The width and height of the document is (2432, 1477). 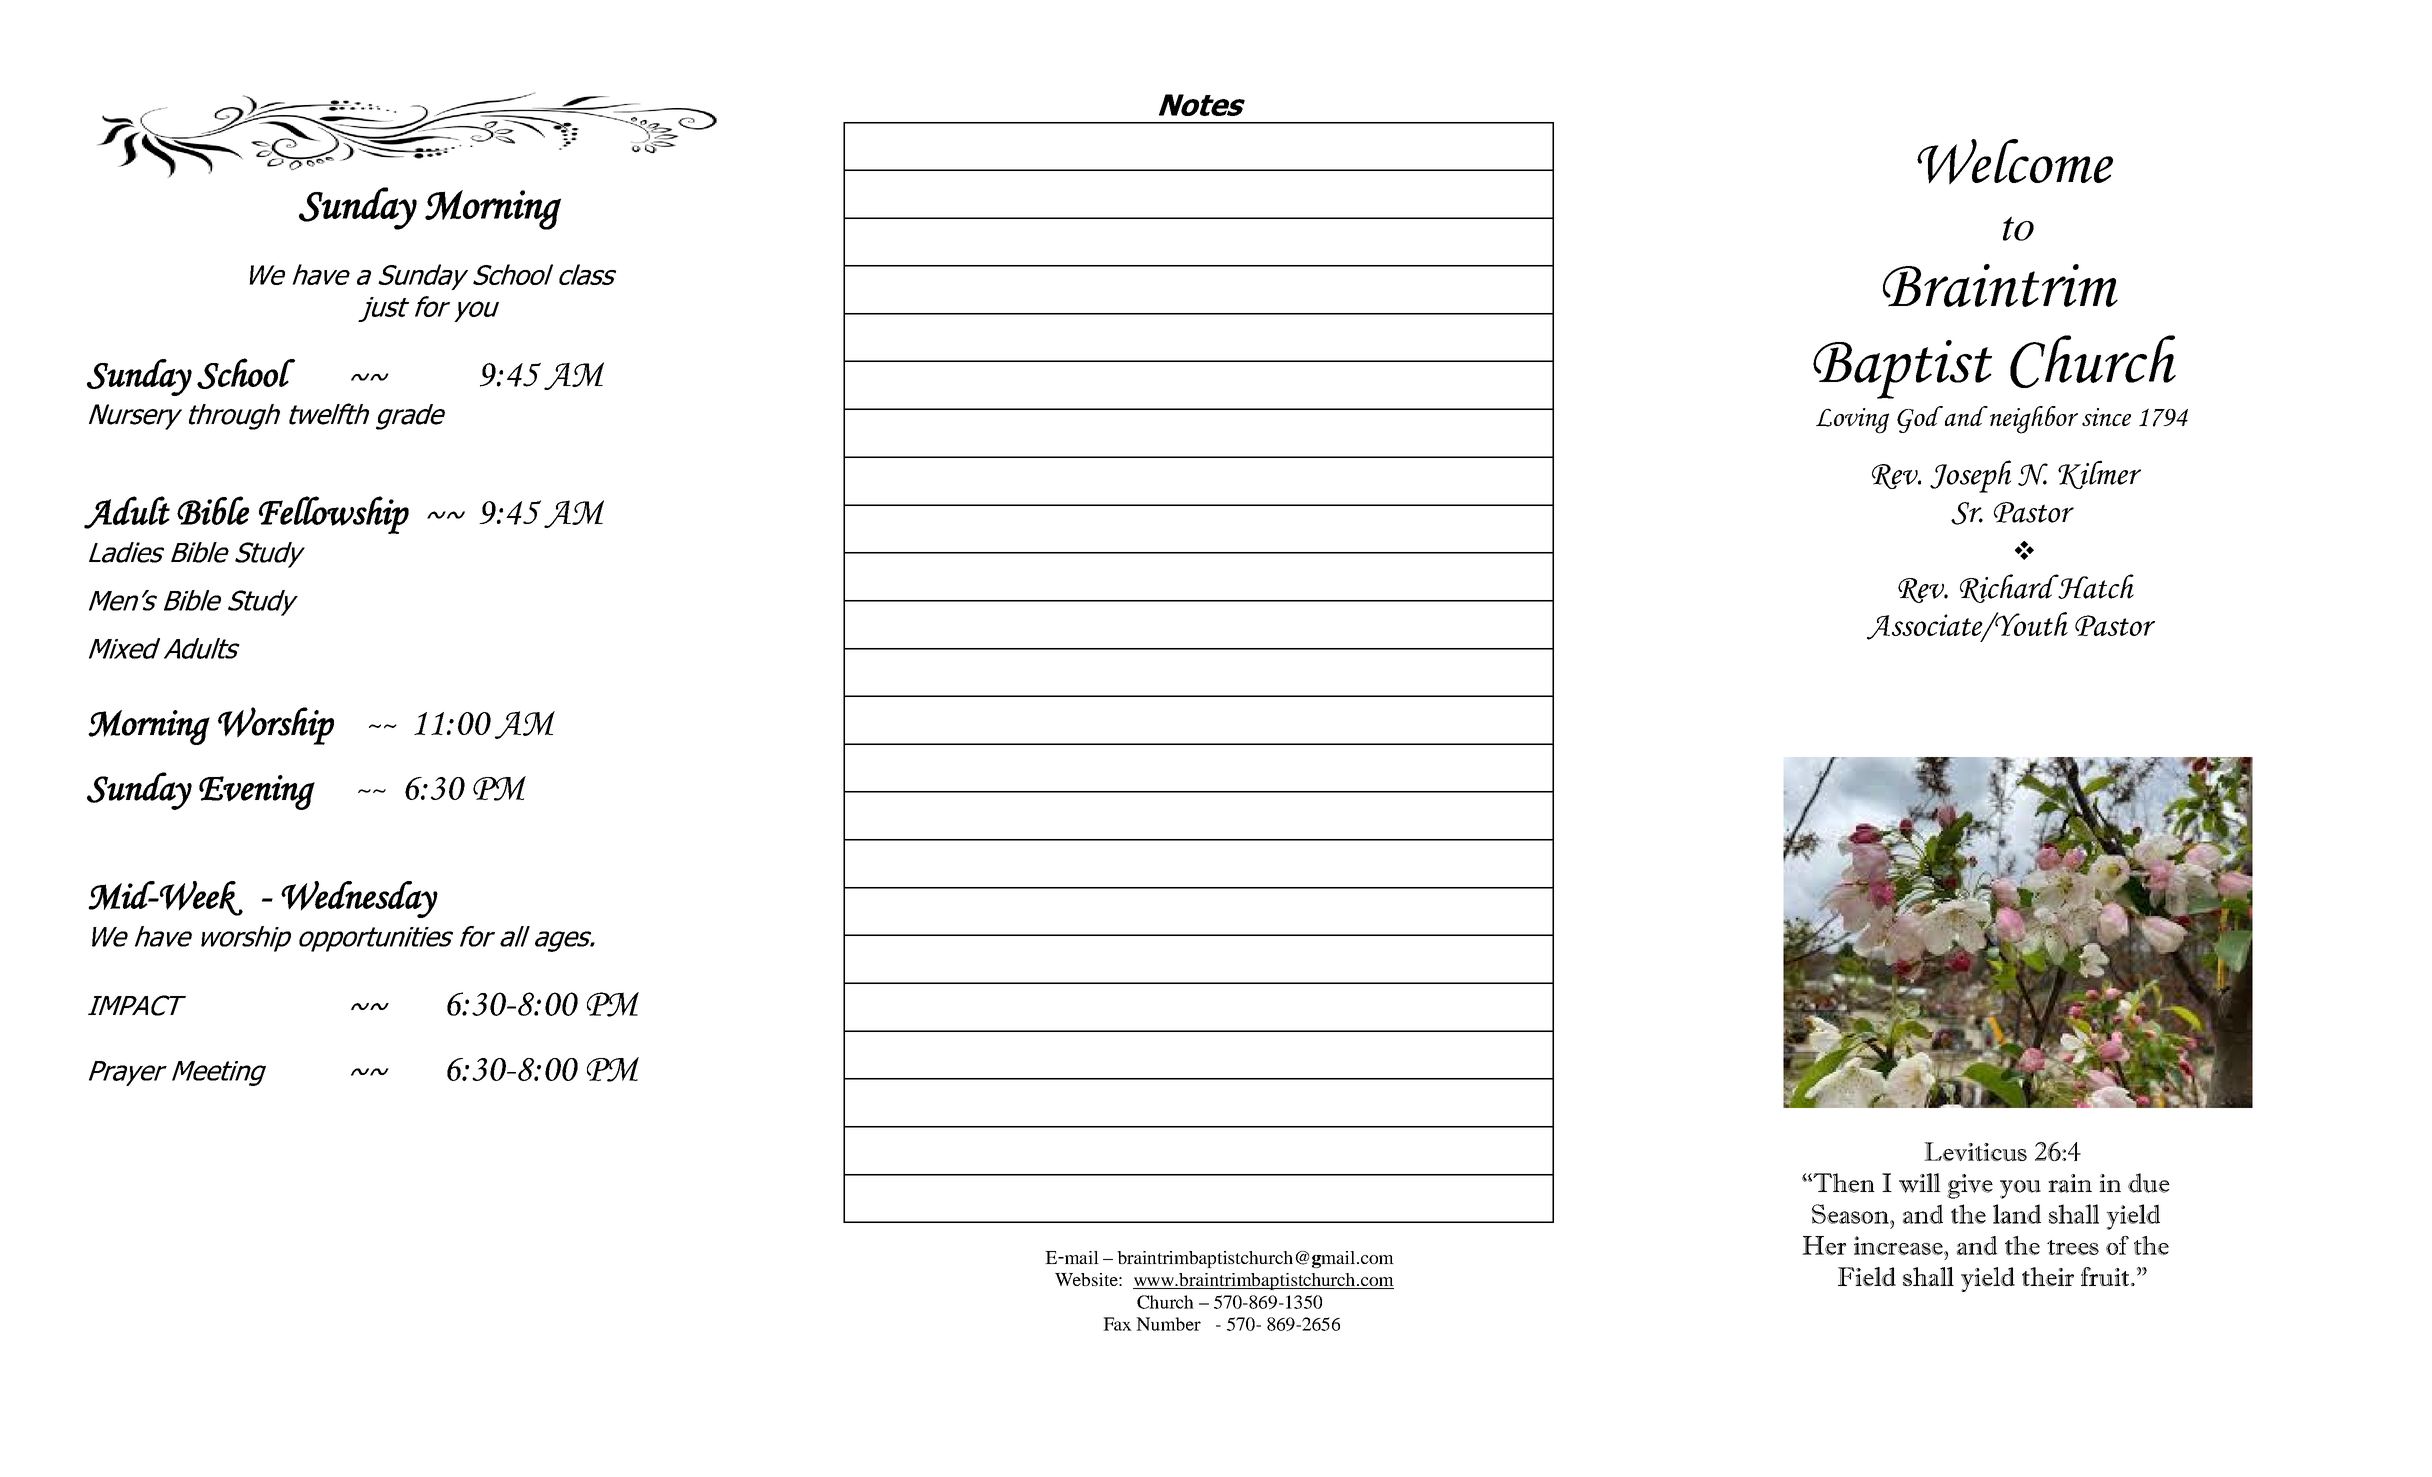 I want to click on Field, so click(x=1867, y=1276).
